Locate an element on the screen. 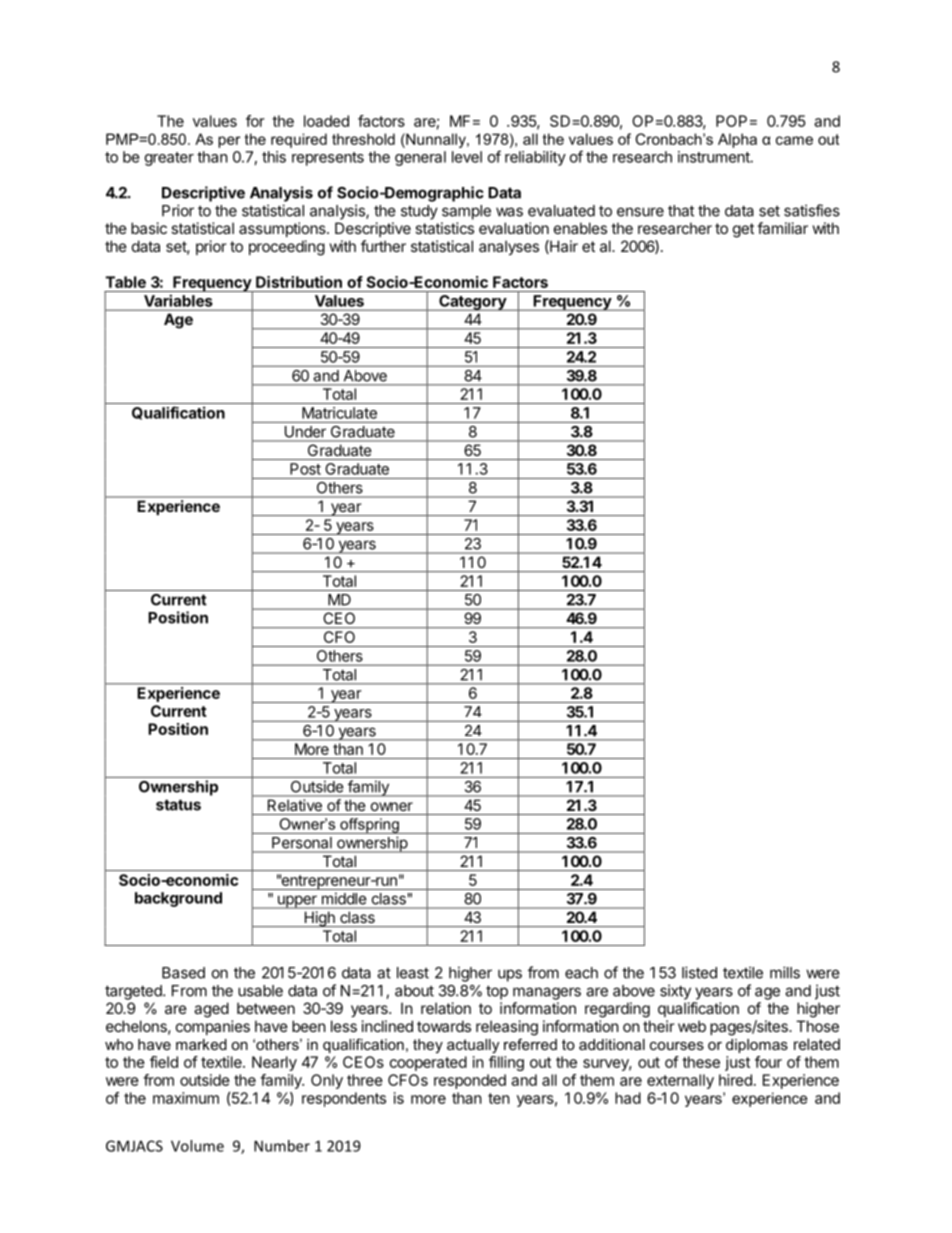 This screenshot has height=1233, width=952. maximum is located at coordinates (186, 1098).
